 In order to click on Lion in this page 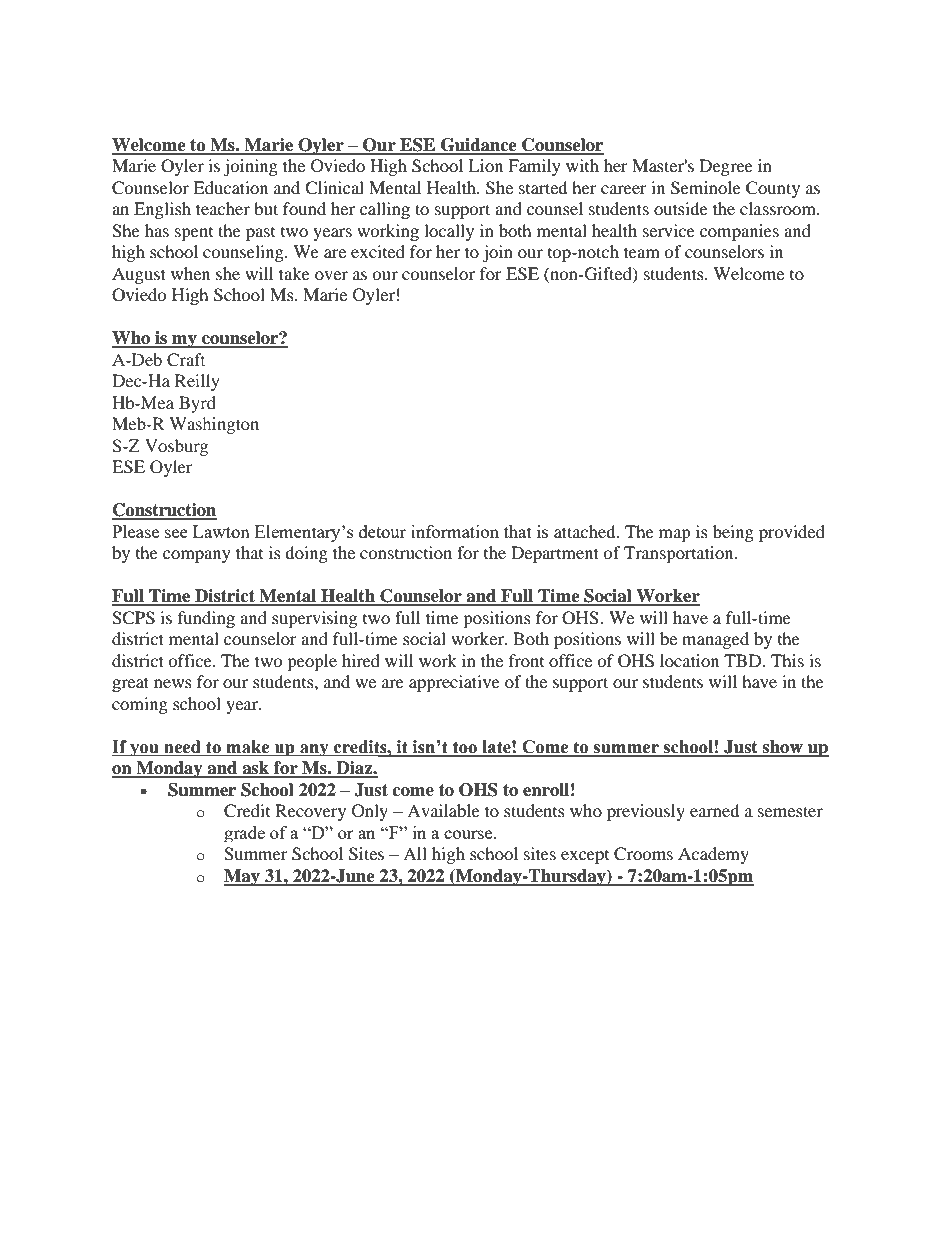, I will do `click(485, 165)`.
